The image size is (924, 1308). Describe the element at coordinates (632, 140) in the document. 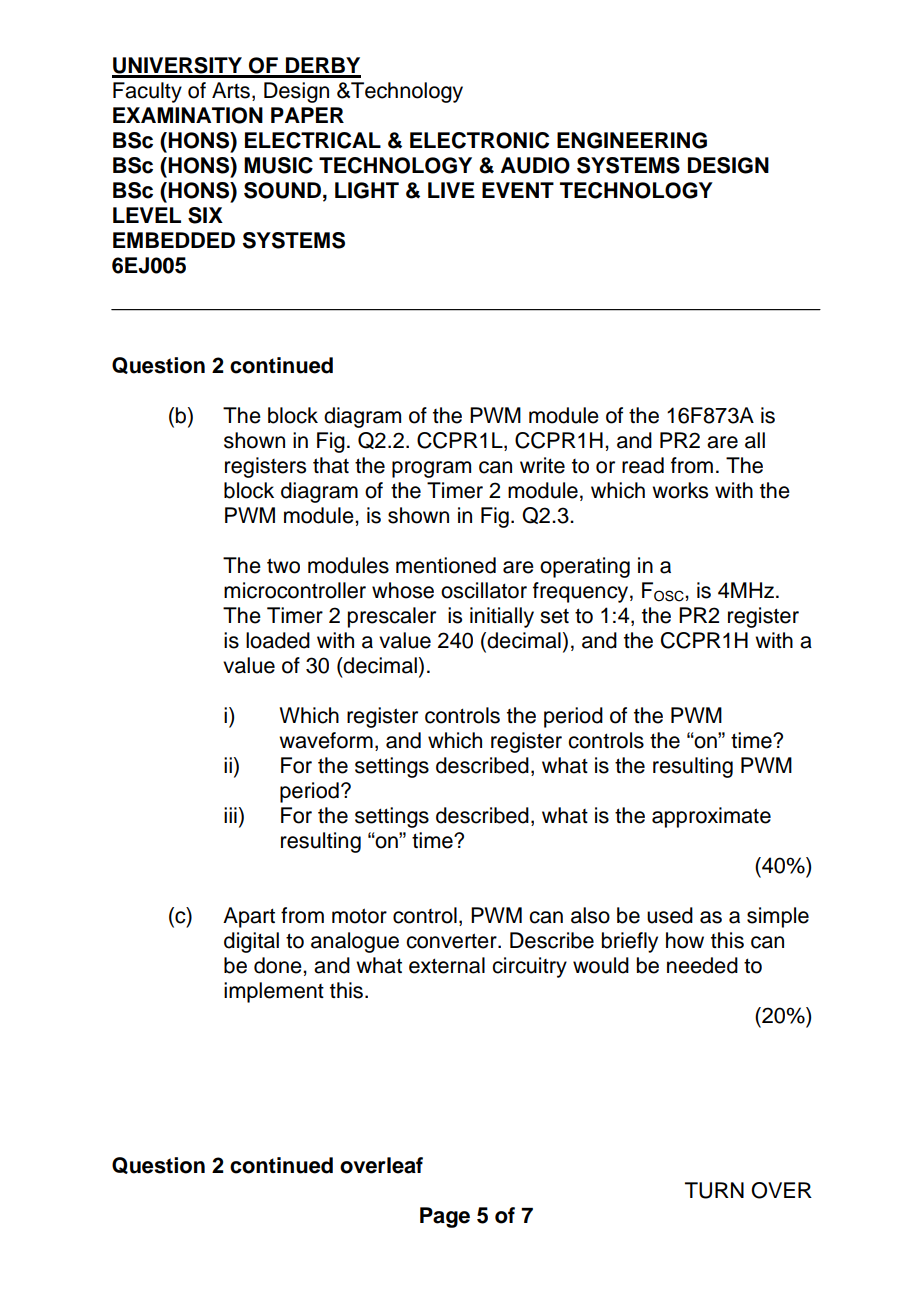

I see `ENGINEERING` at that location.
